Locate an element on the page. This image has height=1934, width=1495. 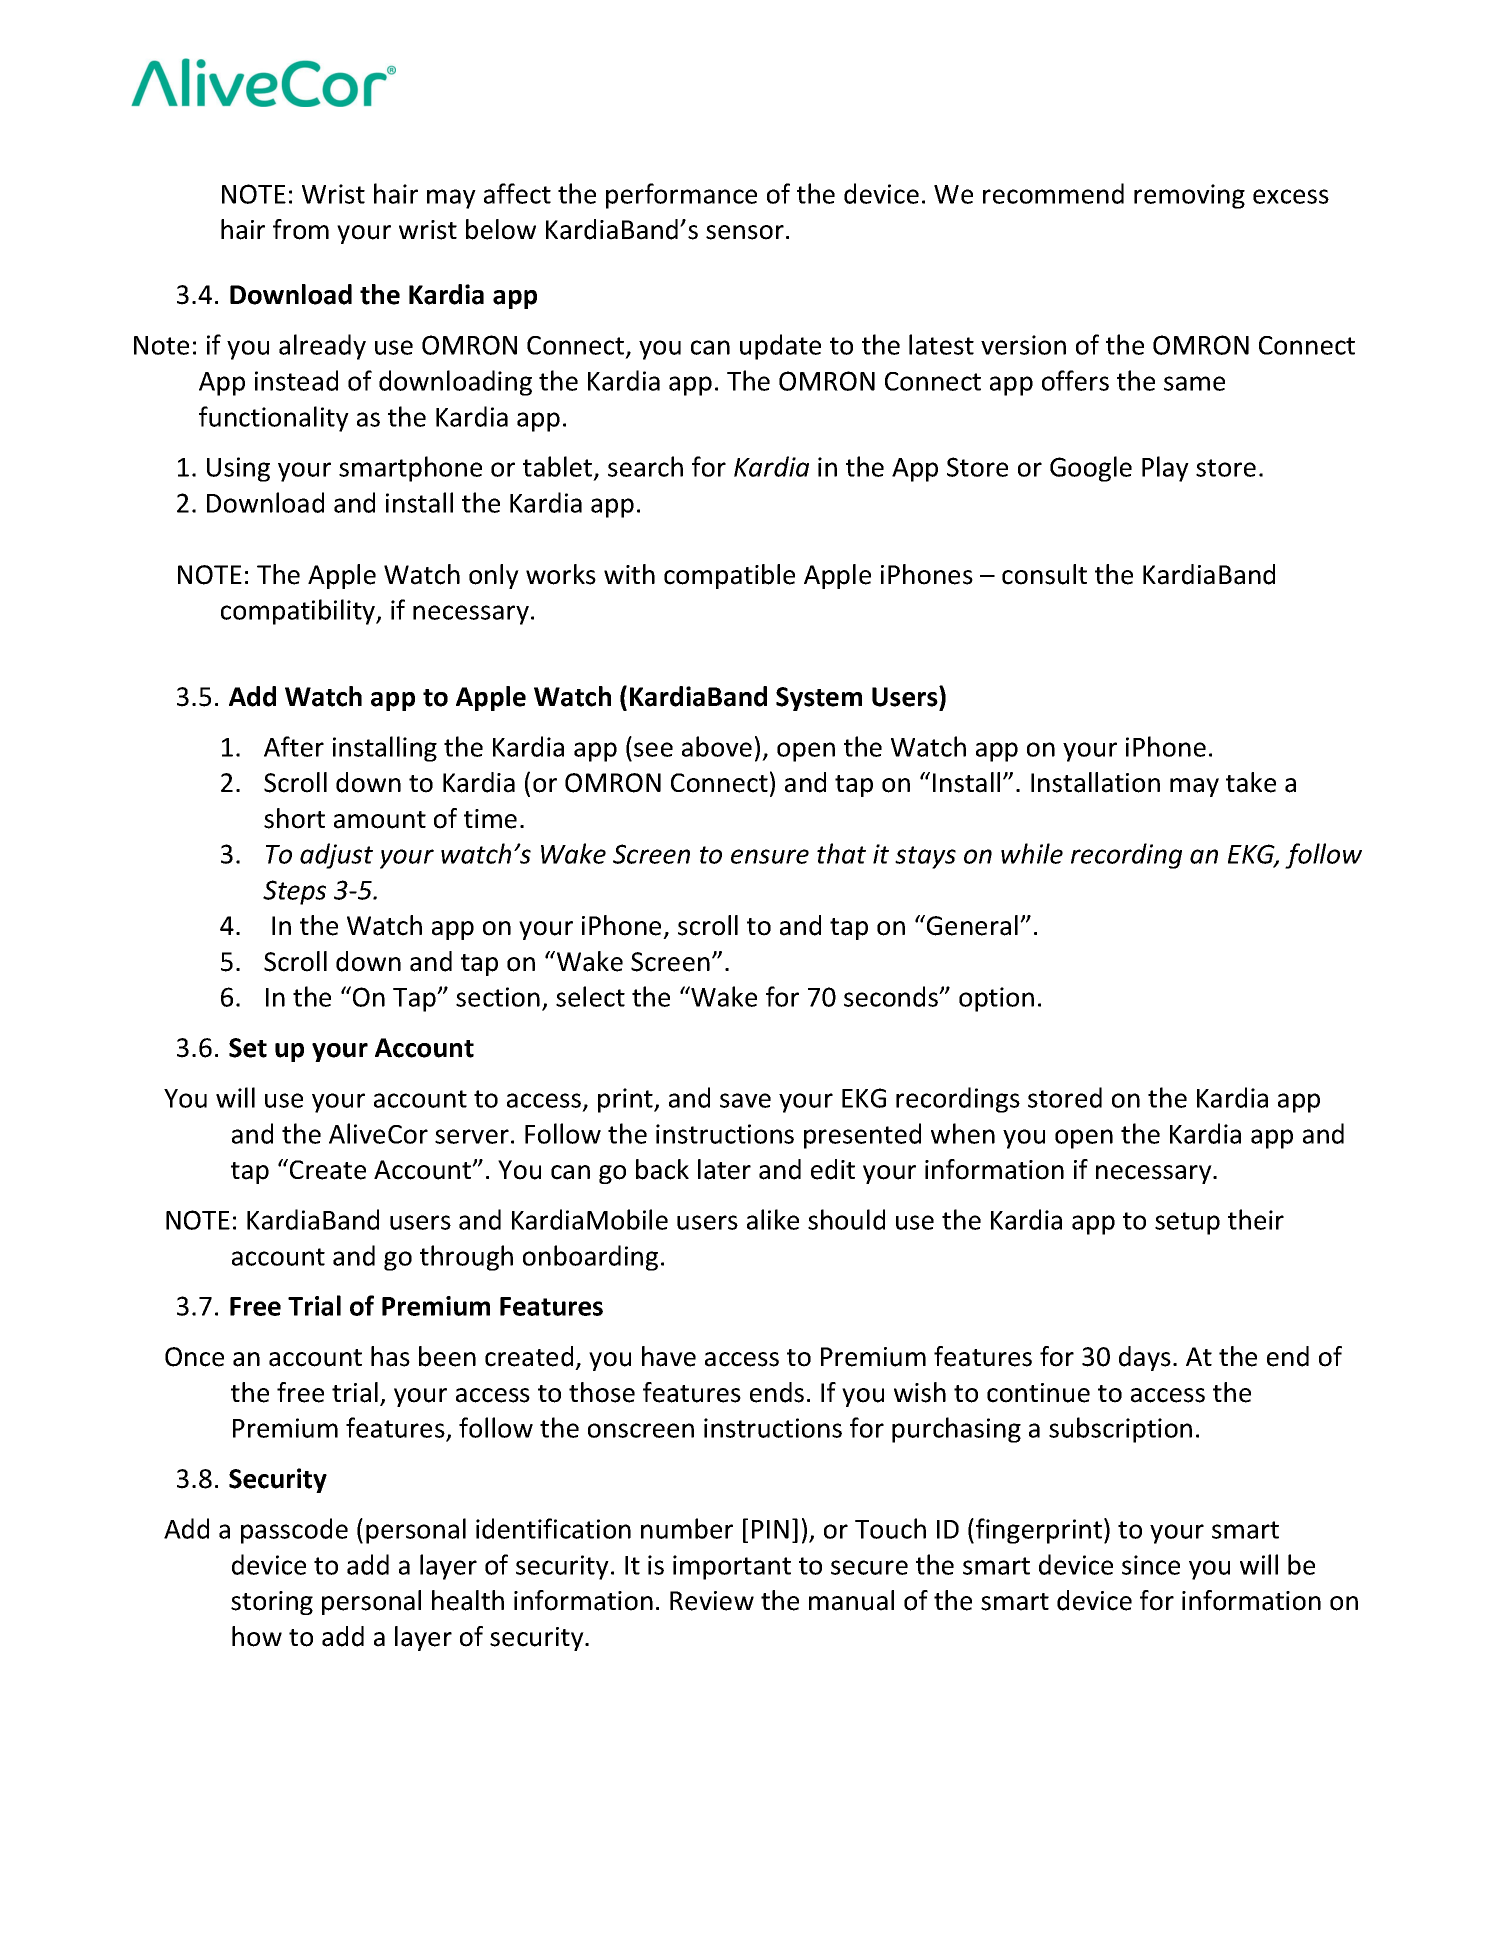
while is located at coordinates (1032, 853).
